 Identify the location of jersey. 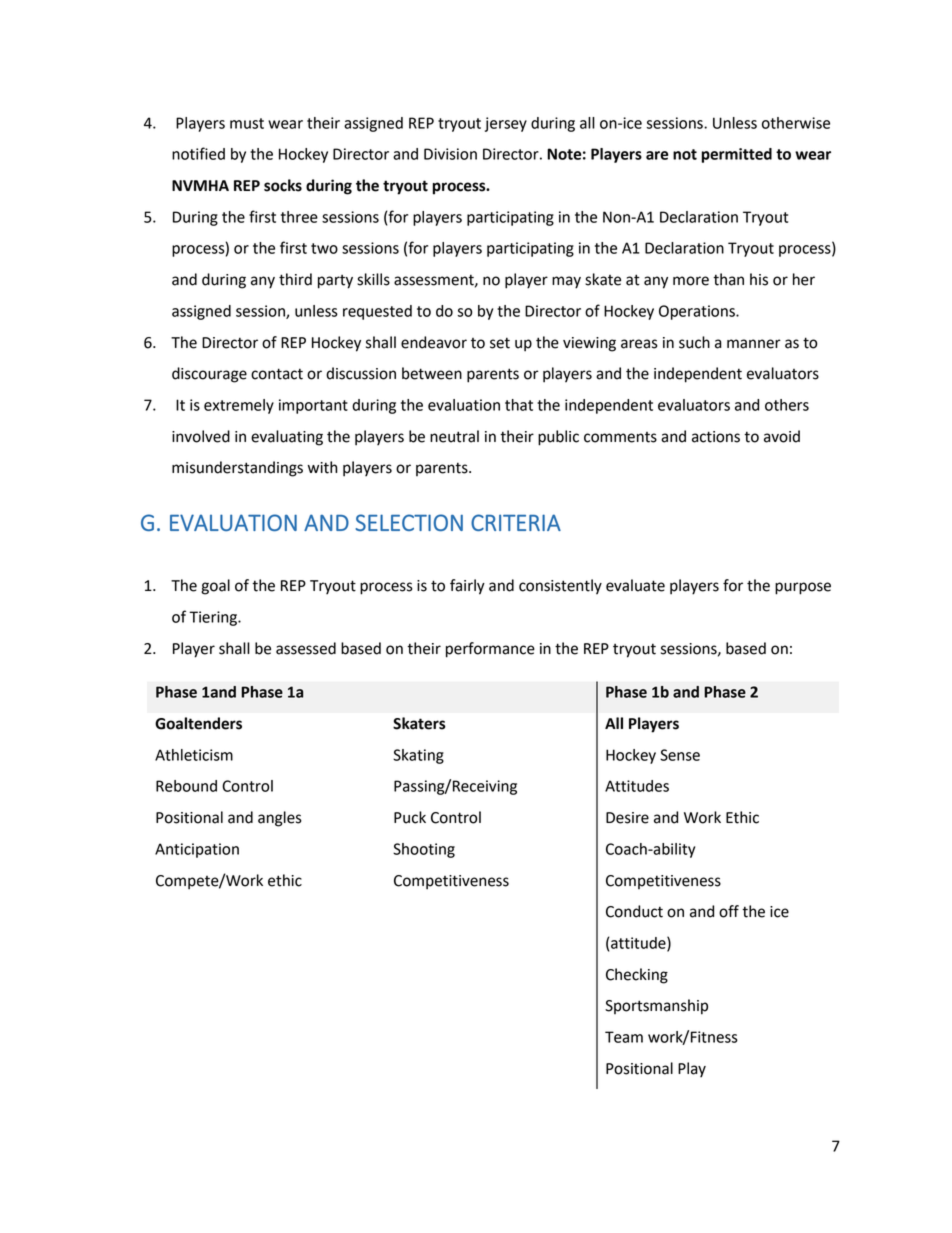
(506, 124).
